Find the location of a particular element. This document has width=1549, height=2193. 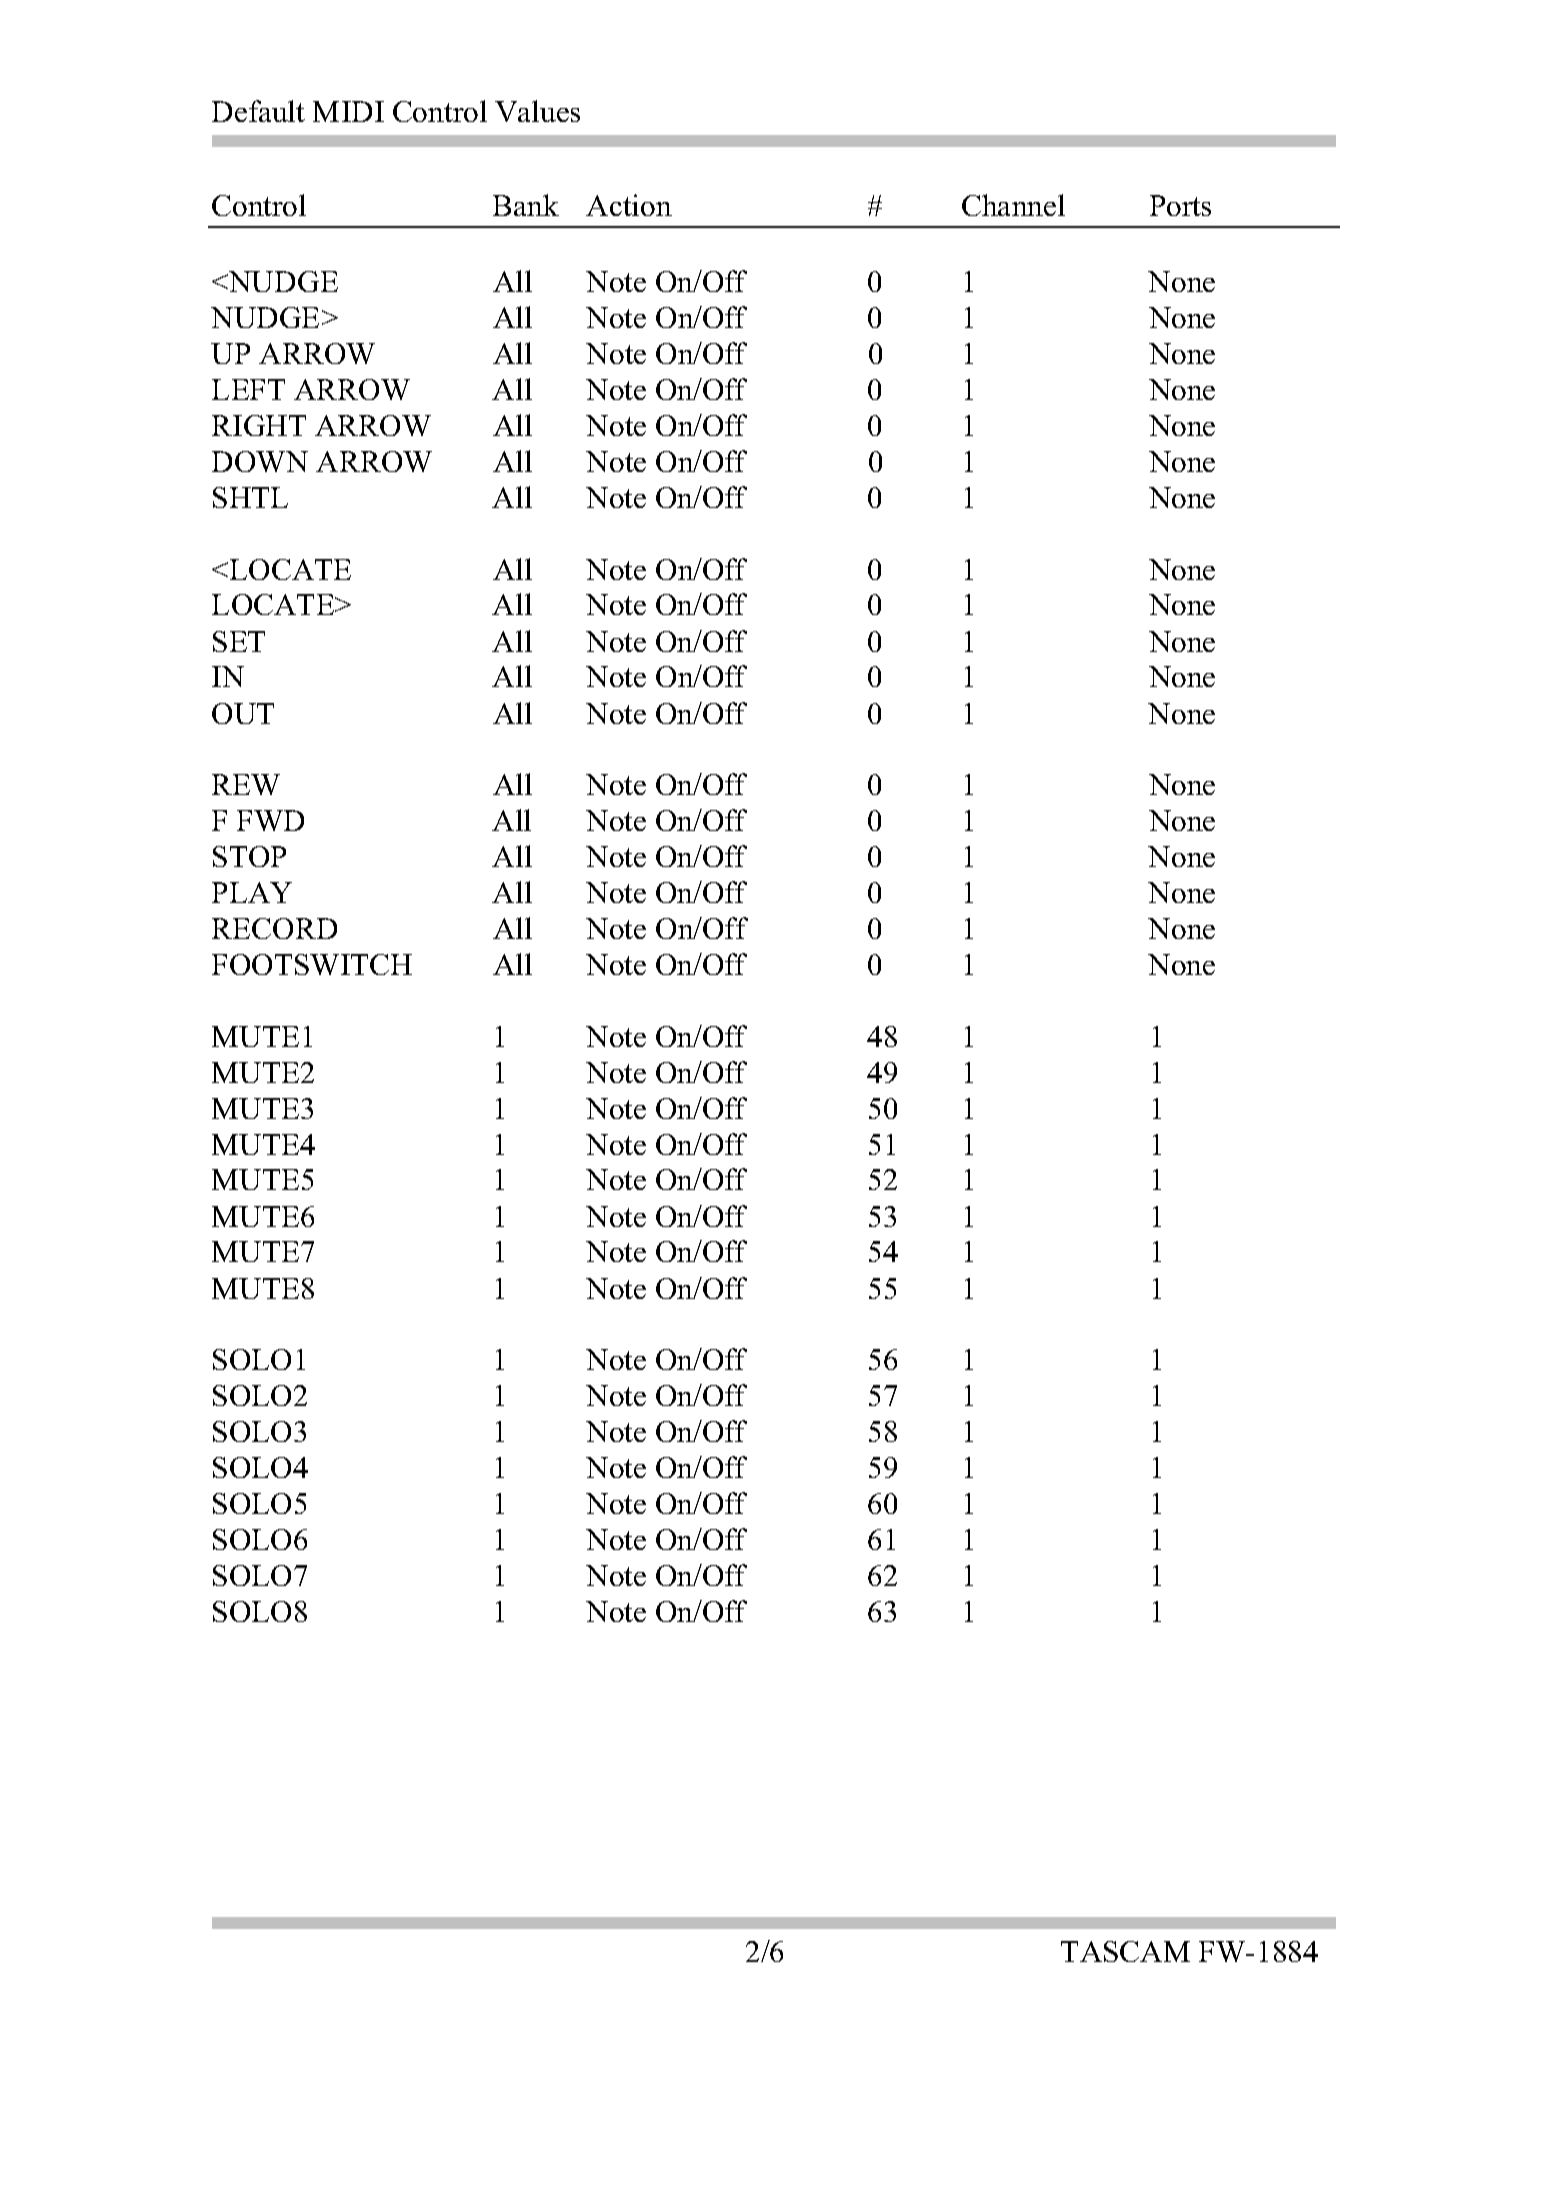

DOWN is located at coordinates (260, 461).
